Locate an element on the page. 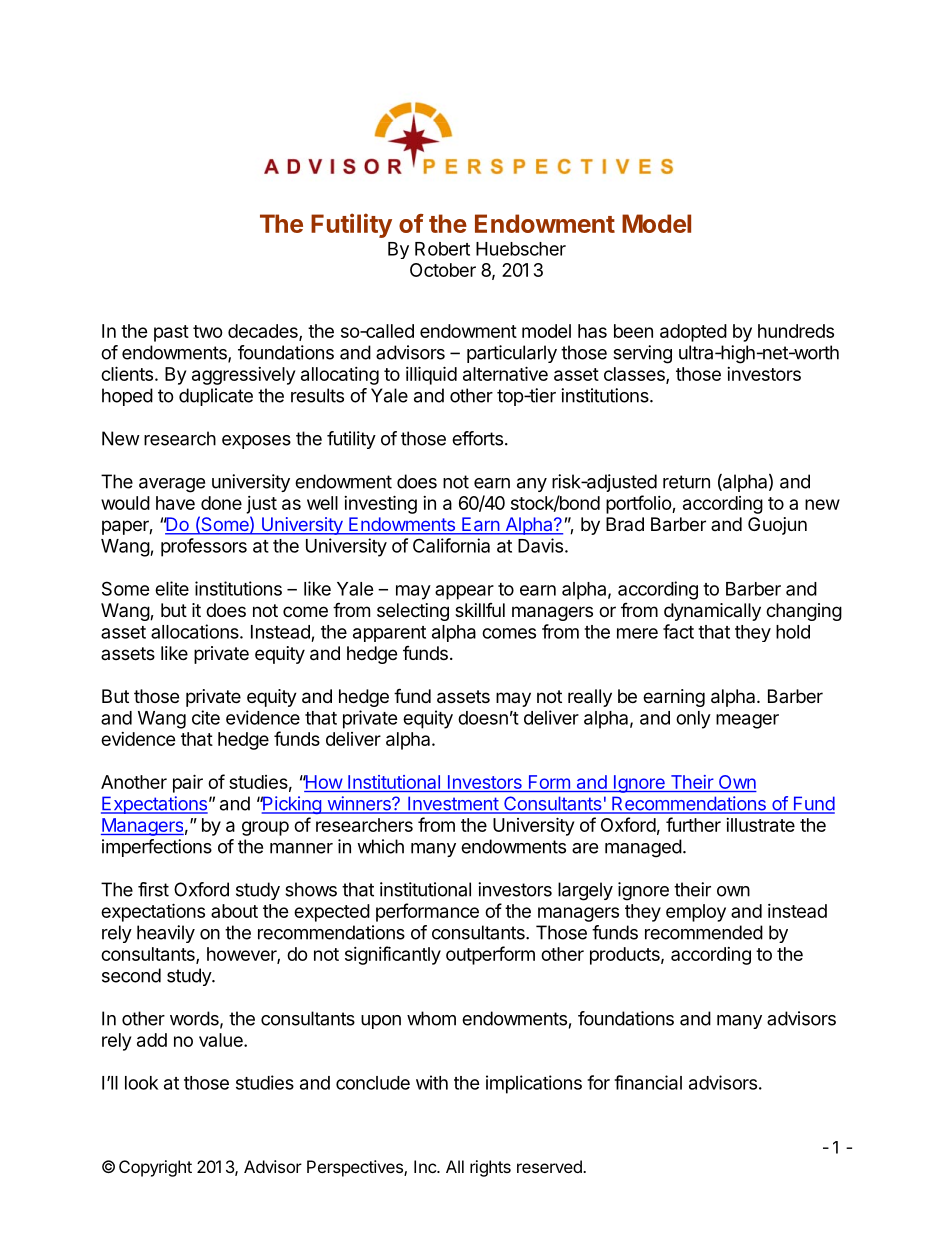 The image size is (952, 1233). imperfections is located at coordinates (157, 848).
